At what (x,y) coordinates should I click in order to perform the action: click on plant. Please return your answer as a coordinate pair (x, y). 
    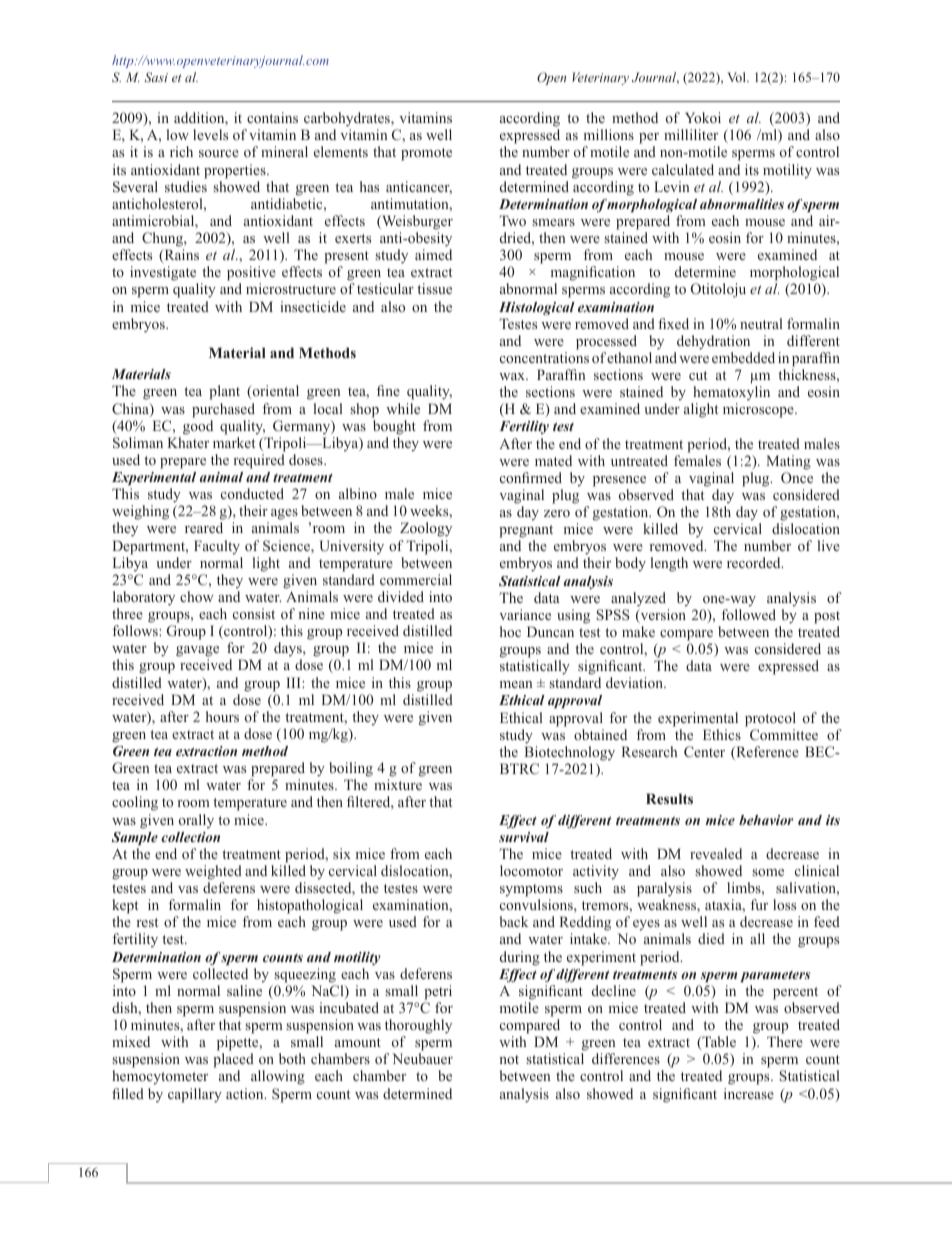
    Looking at the image, I should click on (224, 392).
